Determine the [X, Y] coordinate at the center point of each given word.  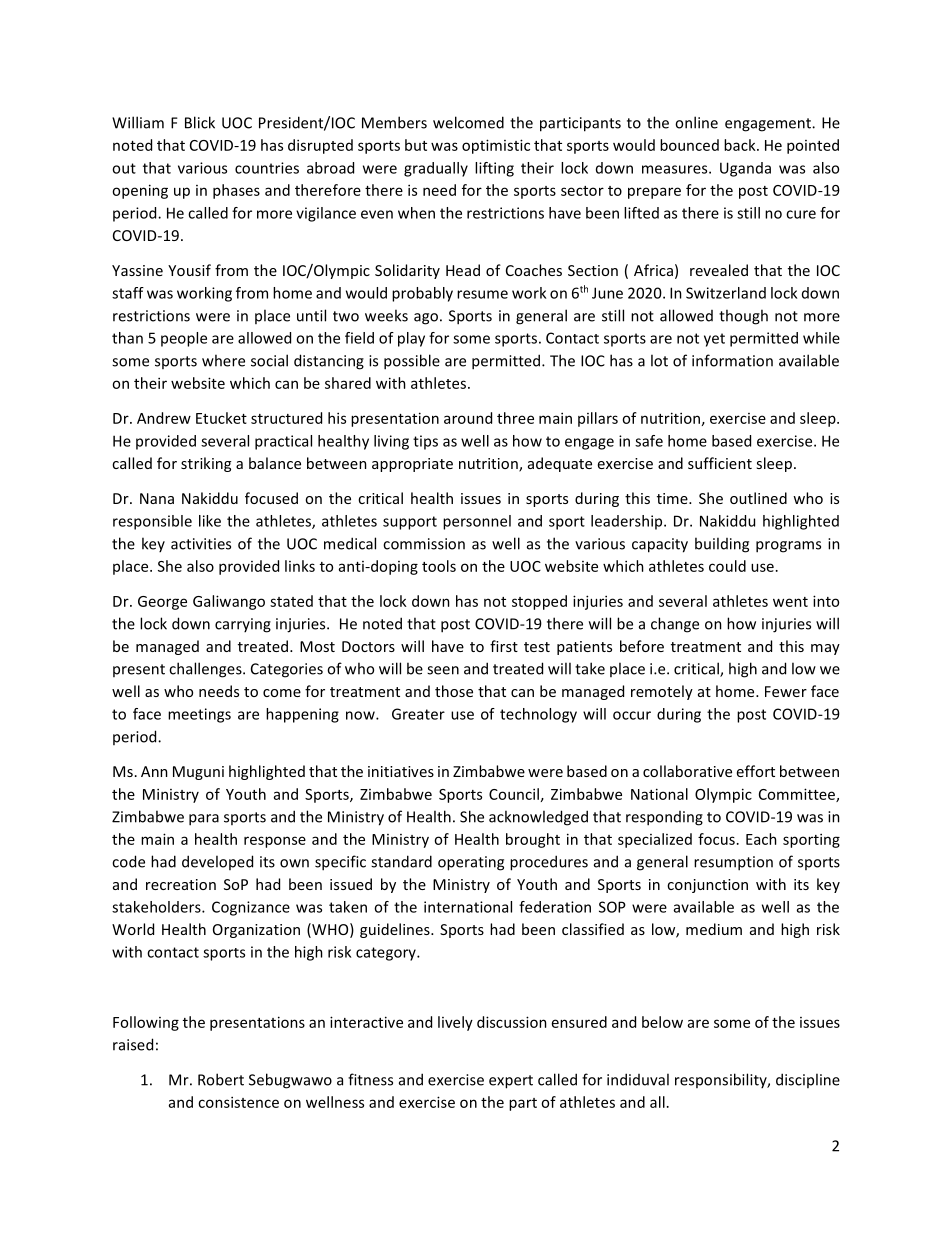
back [741, 145]
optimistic [496, 146]
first [504, 646]
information [732, 360]
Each [761, 839]
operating [471, 863]
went [790, 602]
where [223, 360]
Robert [221, 1079]
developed [217, 862]
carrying [243, 625]
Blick [200, 122]
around [468, 418]
